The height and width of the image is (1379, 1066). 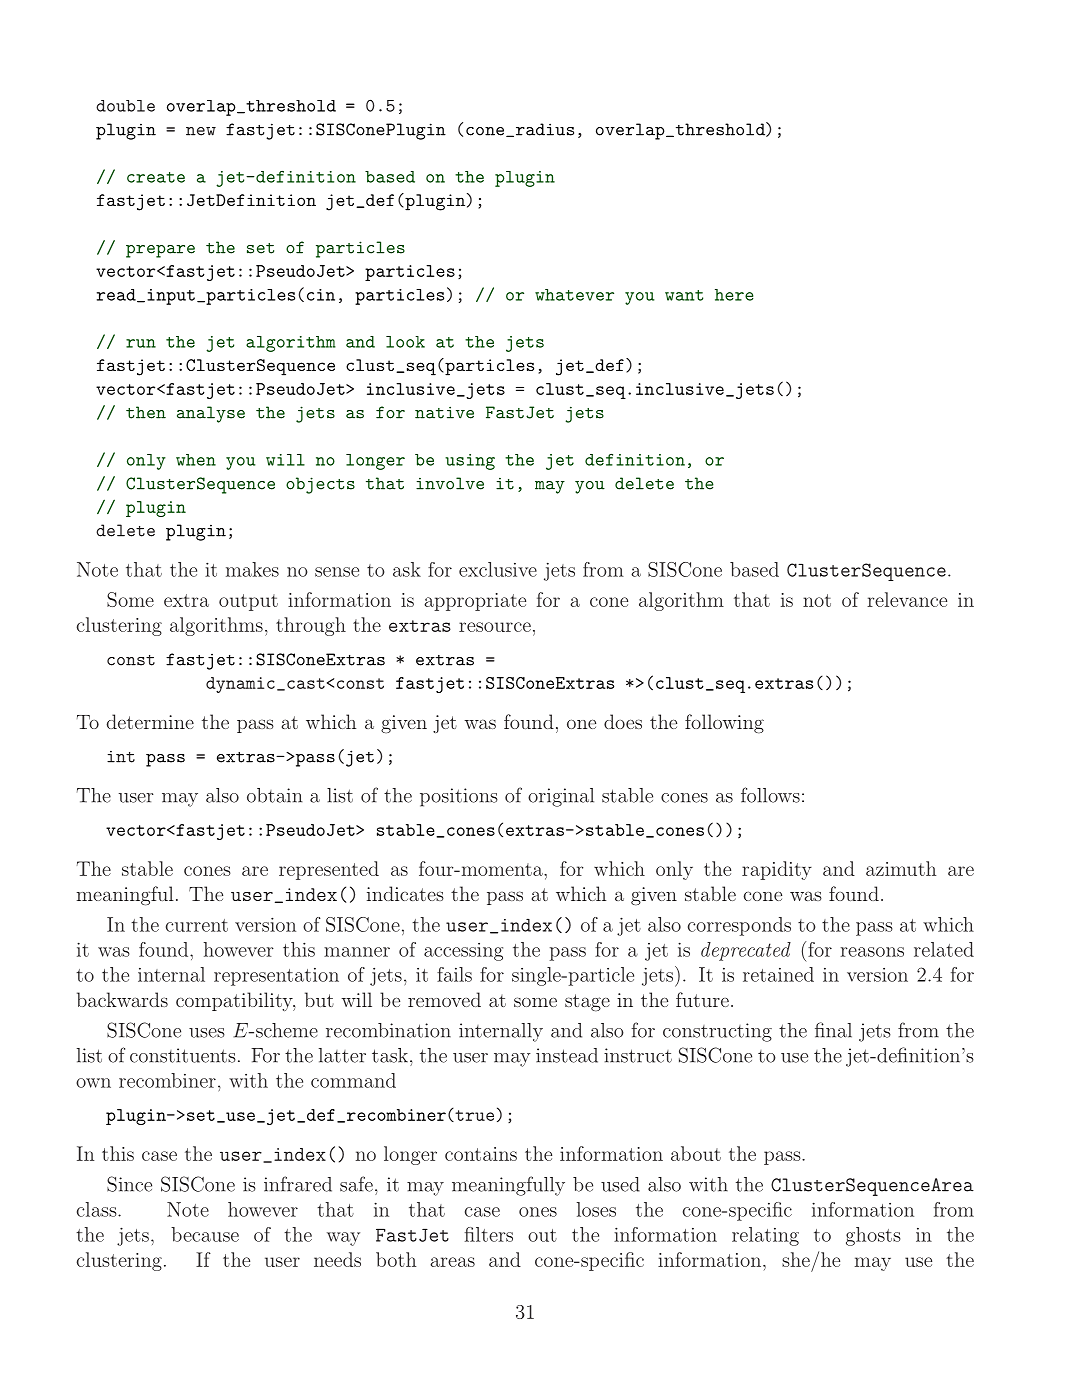 I want to click on new, so click(x=201, y=131).
